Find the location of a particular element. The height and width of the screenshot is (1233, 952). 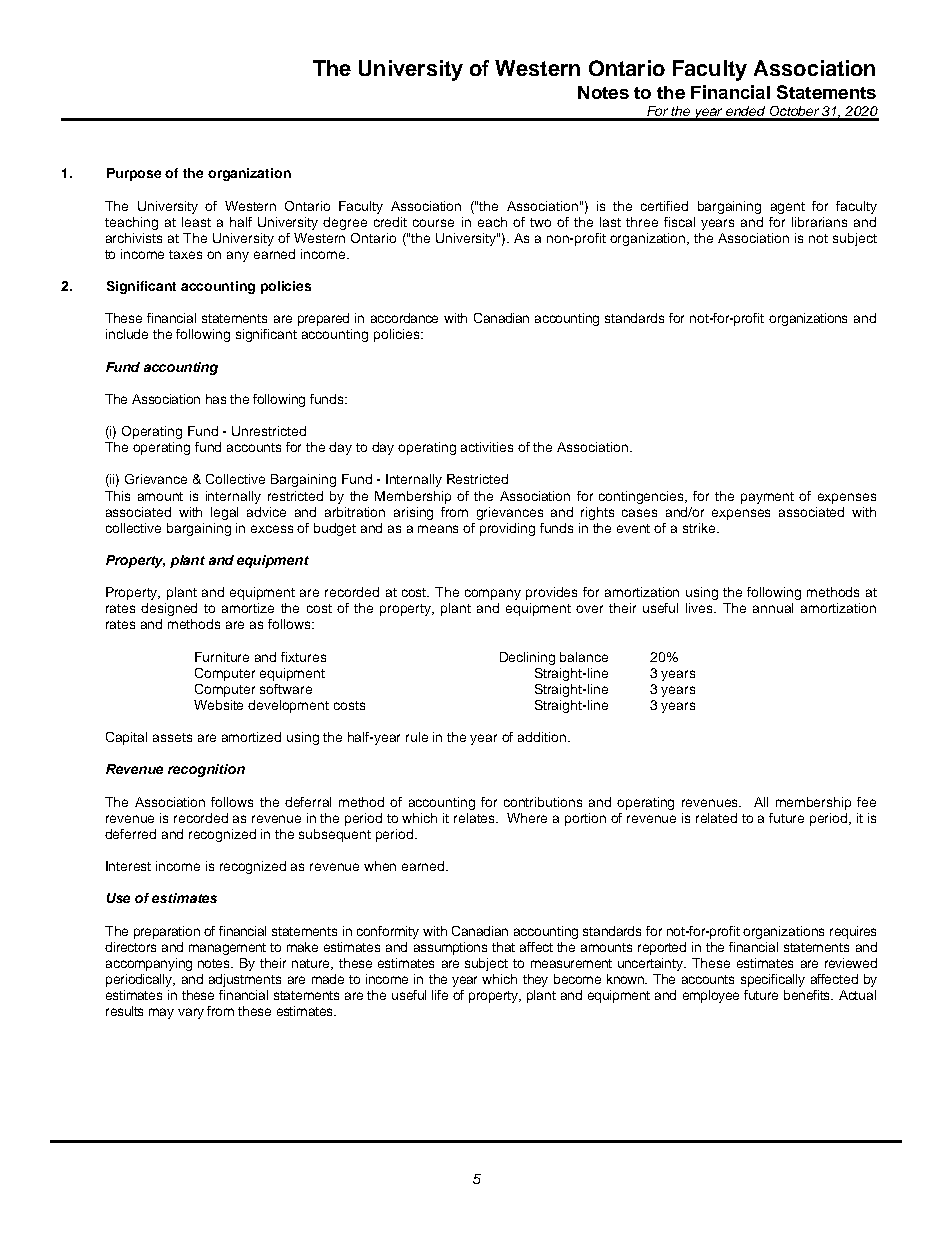

provides is located at coordinates (551, 593).
